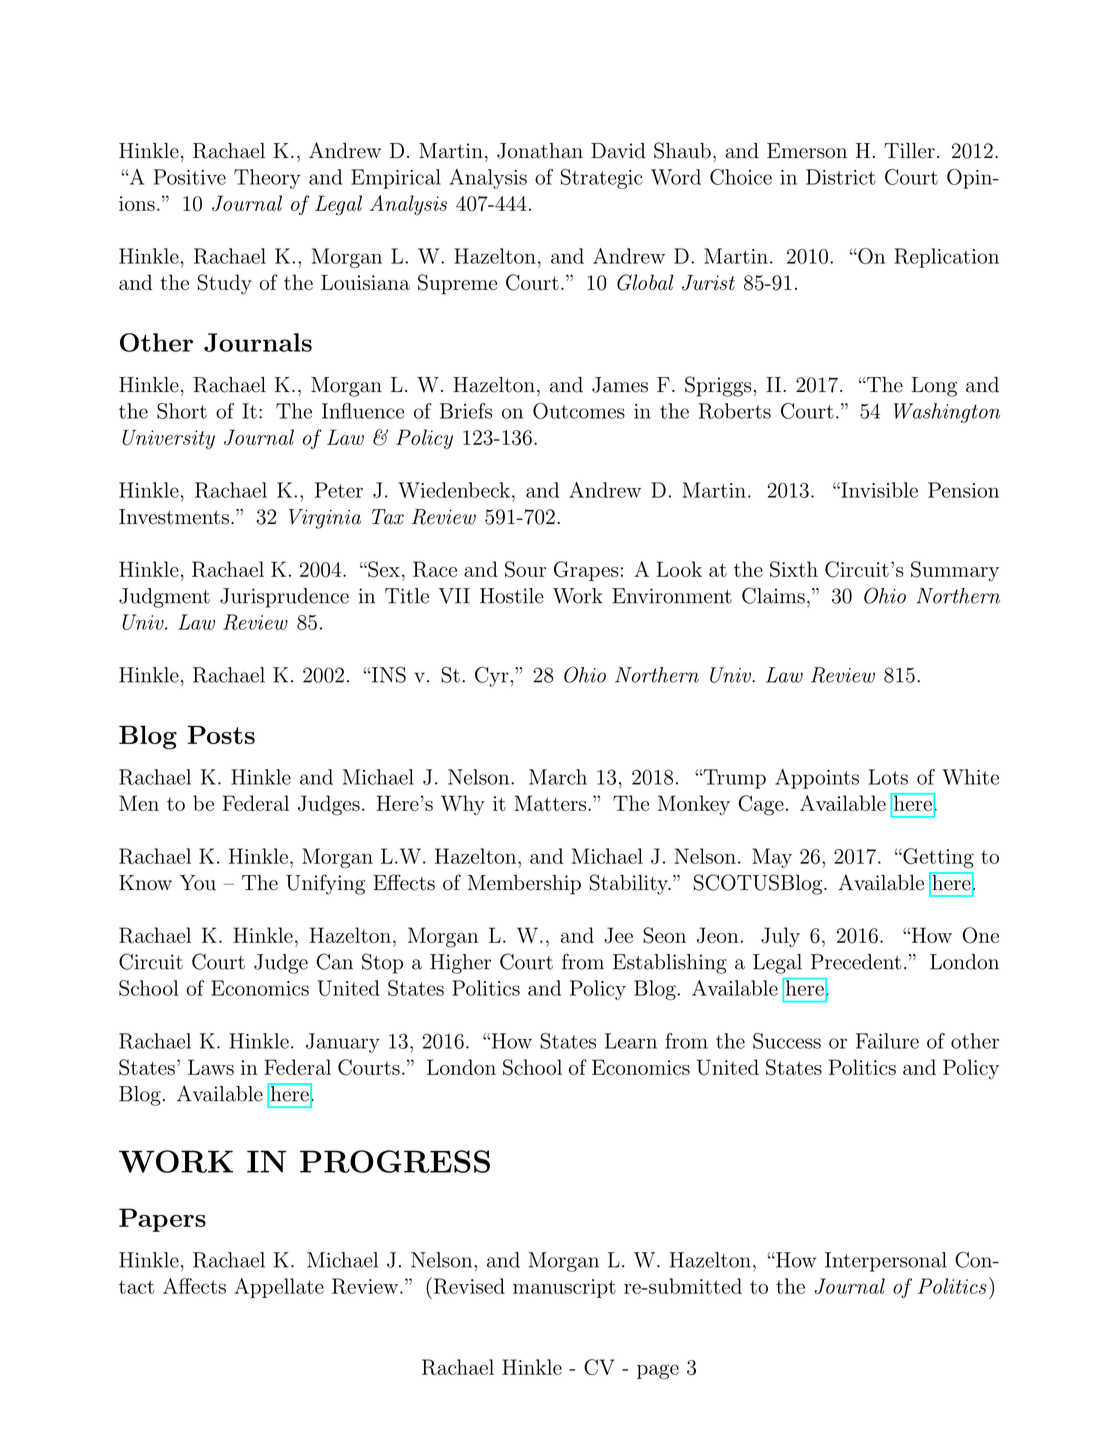  I want to click on Precedent, so click(856, 962).
